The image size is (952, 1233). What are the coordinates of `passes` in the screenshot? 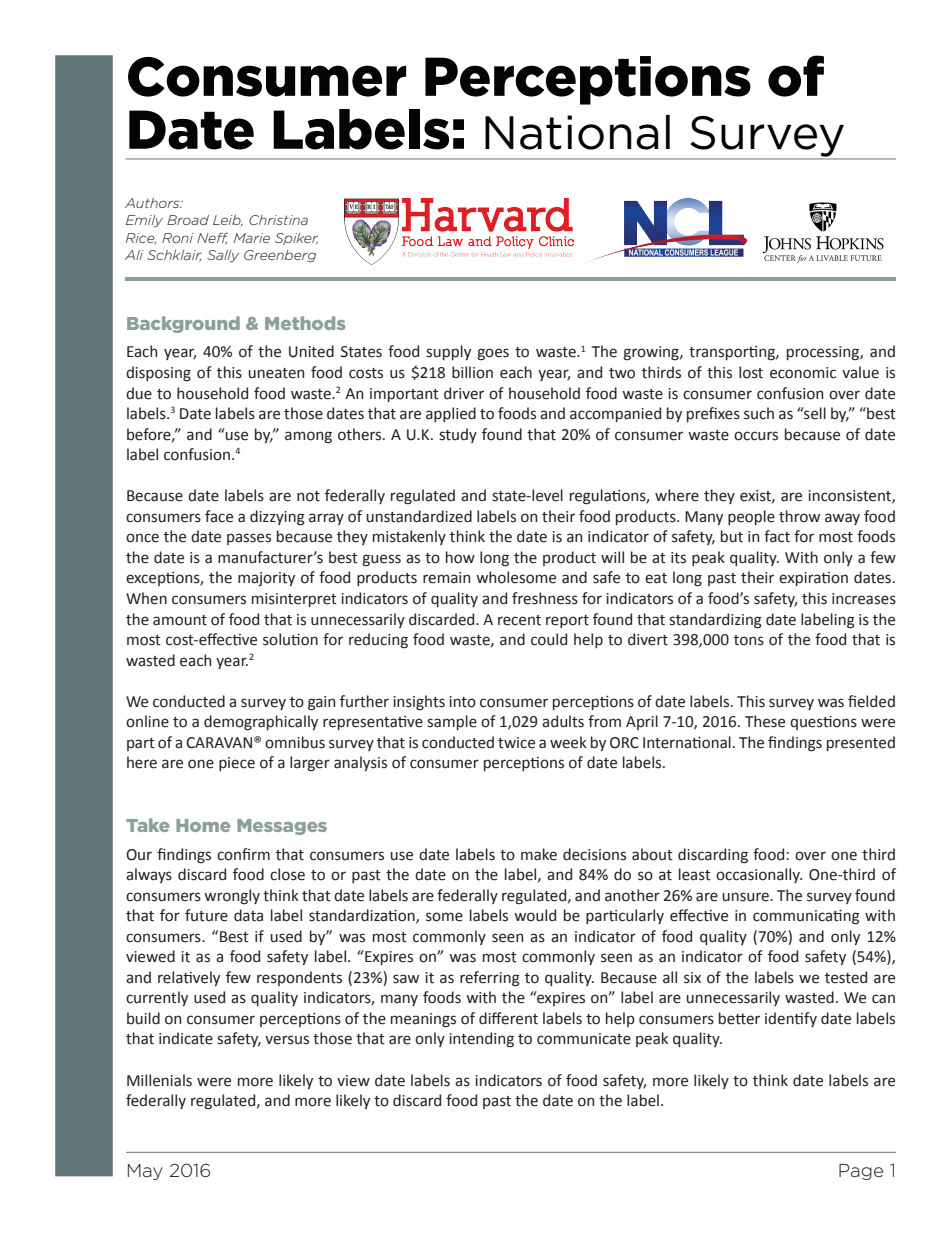 It's located at (249, 539).
